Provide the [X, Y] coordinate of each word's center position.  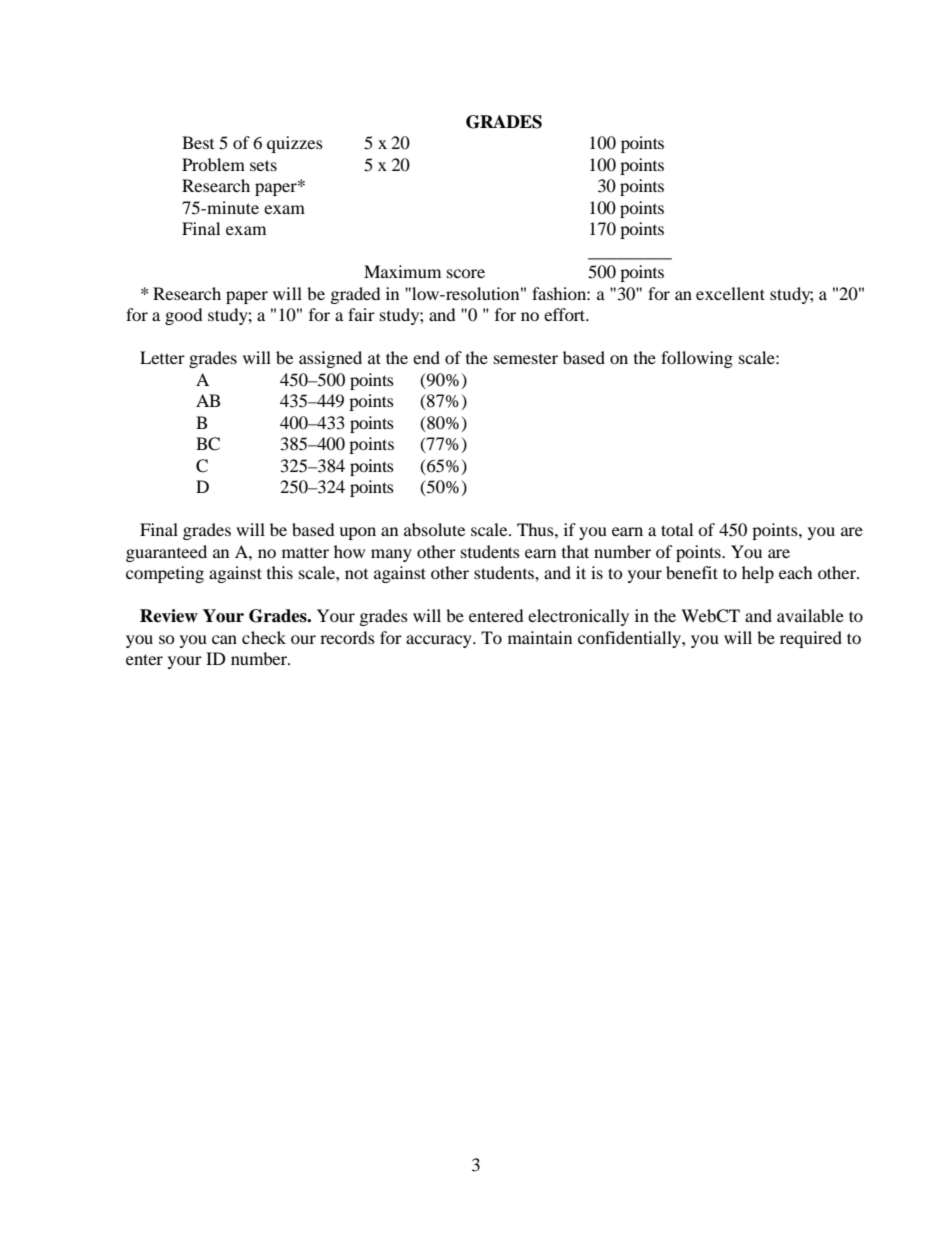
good [184, 316]
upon [357, 533]
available [810, 615]
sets [263, 165]
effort [566, 314]
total [677, 529]
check [264, 637]
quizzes [295, 144]
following [697, 359]
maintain [540, 637]
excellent [730, 293]
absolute [434, 529]
